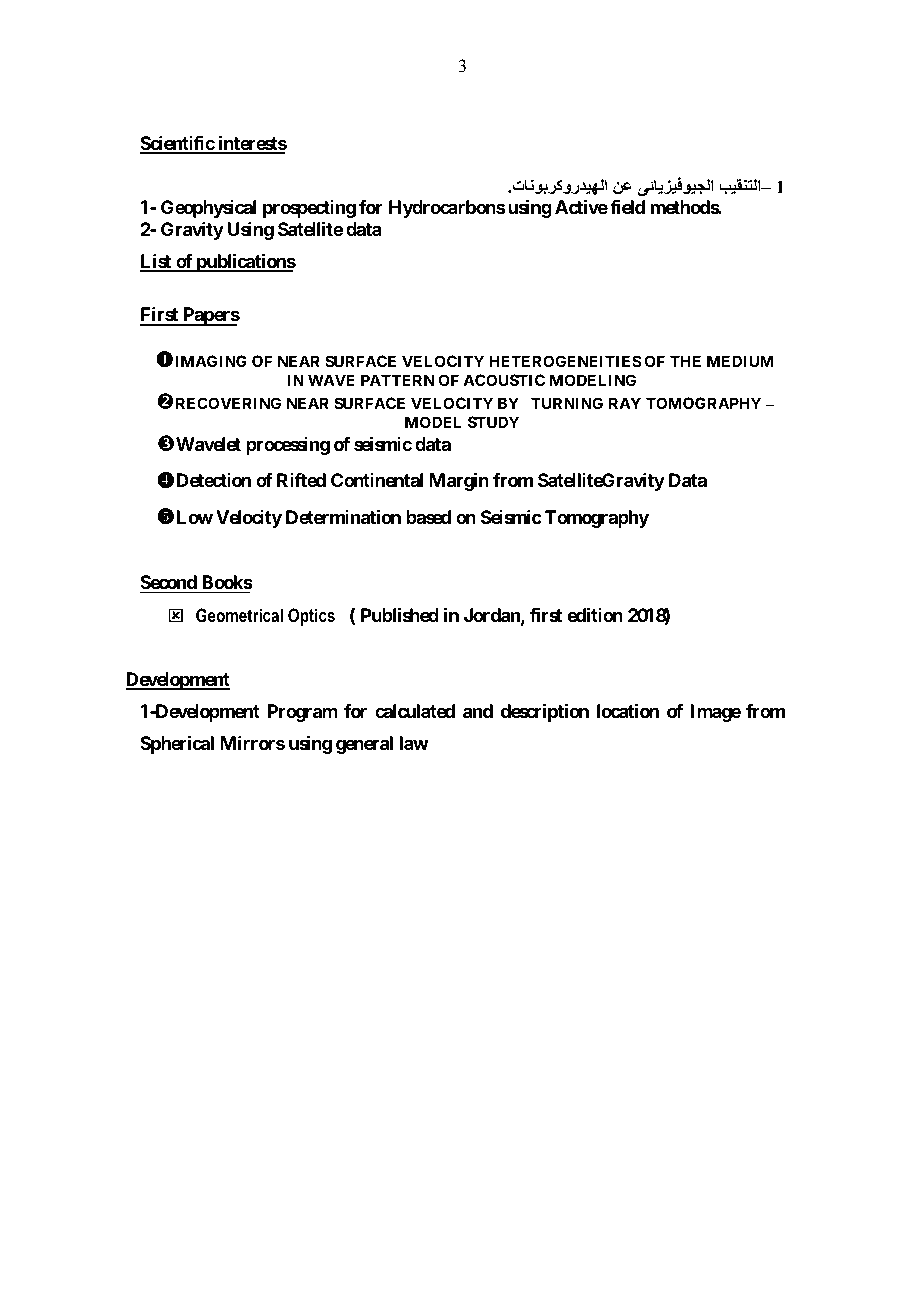 The image size is (924, 1308). What do you see at coordinates (459, 482) in the document?
I see `Margin` at bounding box center [459, 482].
